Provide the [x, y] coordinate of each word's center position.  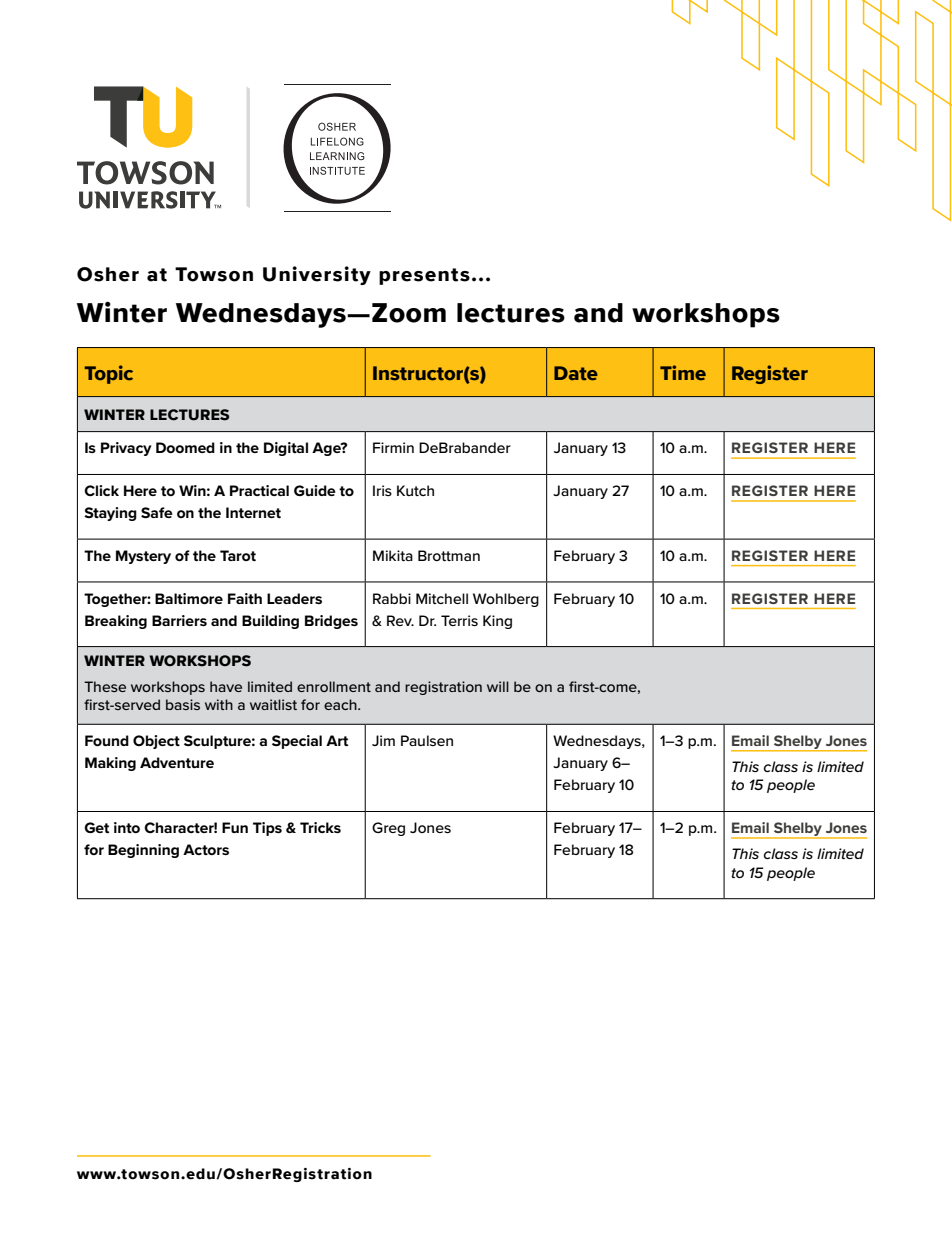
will [498, 686]
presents [424, 276]
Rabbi [392, 598]
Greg [388, 829]
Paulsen [427, 740]
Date [576, 373]
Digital [286, 449]
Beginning [143, 851]
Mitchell [442, 598]
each [341, 704]
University [317, 275]
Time [683, 372]
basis [183, 704]
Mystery [143, 557]
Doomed [185, 447]
